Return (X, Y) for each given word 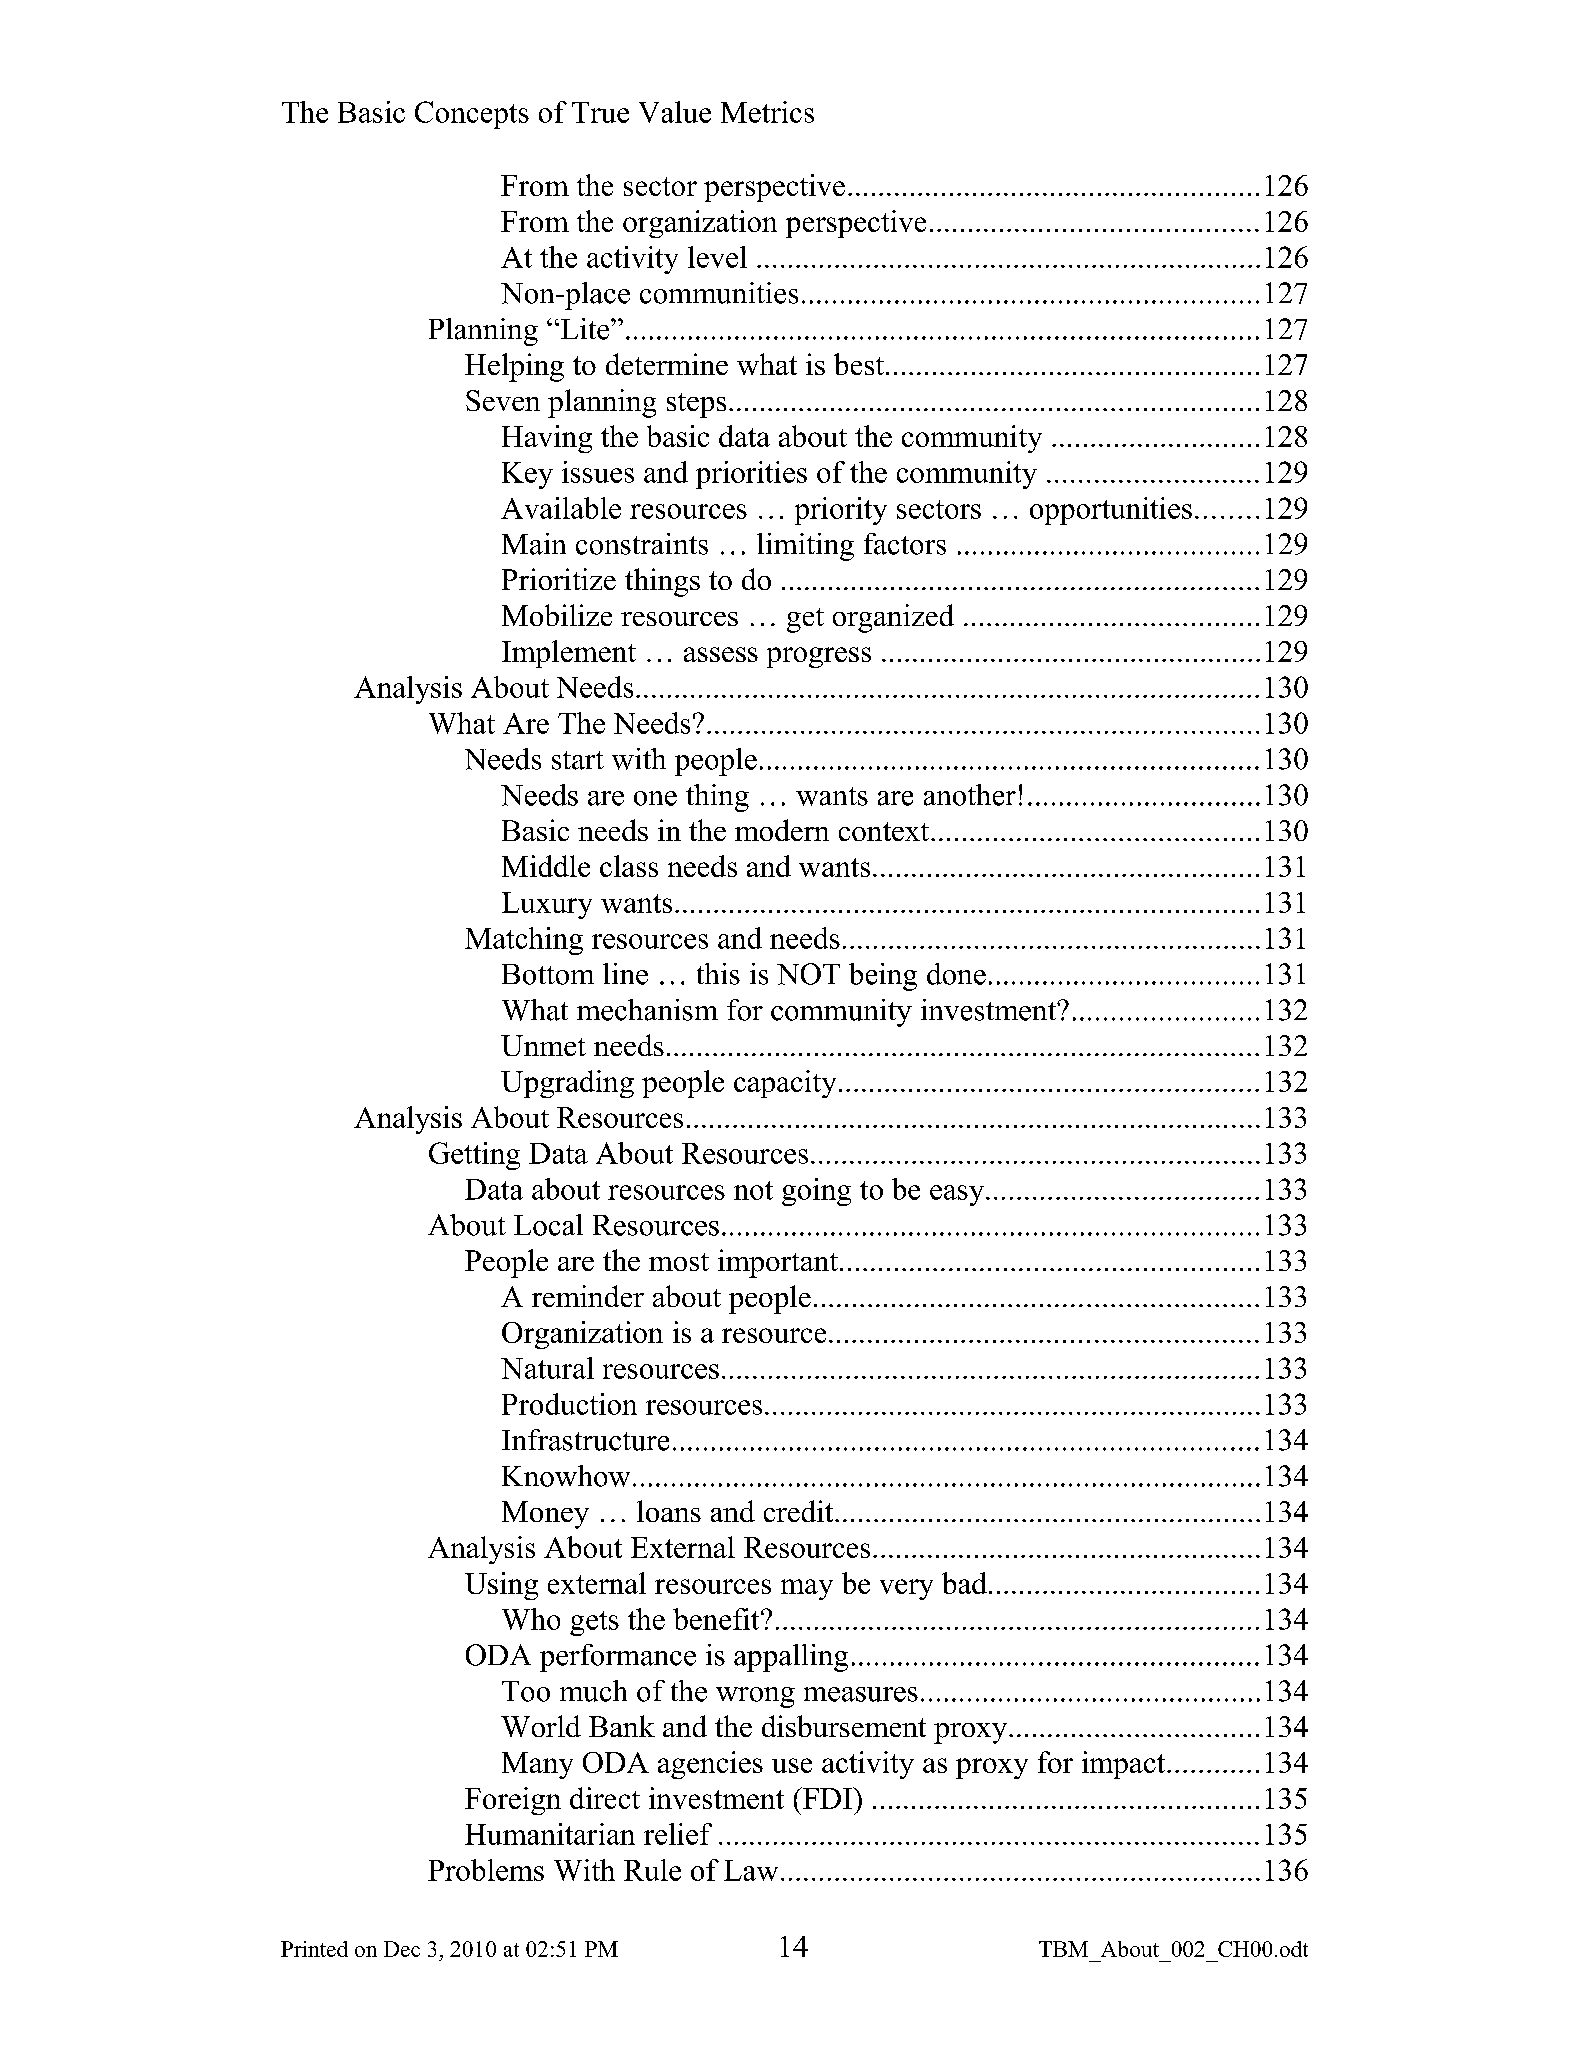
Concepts (472, 115)
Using (501, 1586)
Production (569, 1404)
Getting (474, 1156)
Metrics (767, 112)
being (883, 977)
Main (534, 544)
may (807, 1589)
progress (819, 657)
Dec (402, 1949)
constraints (642, 544)
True (600, 112)
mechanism (647, 1010)
